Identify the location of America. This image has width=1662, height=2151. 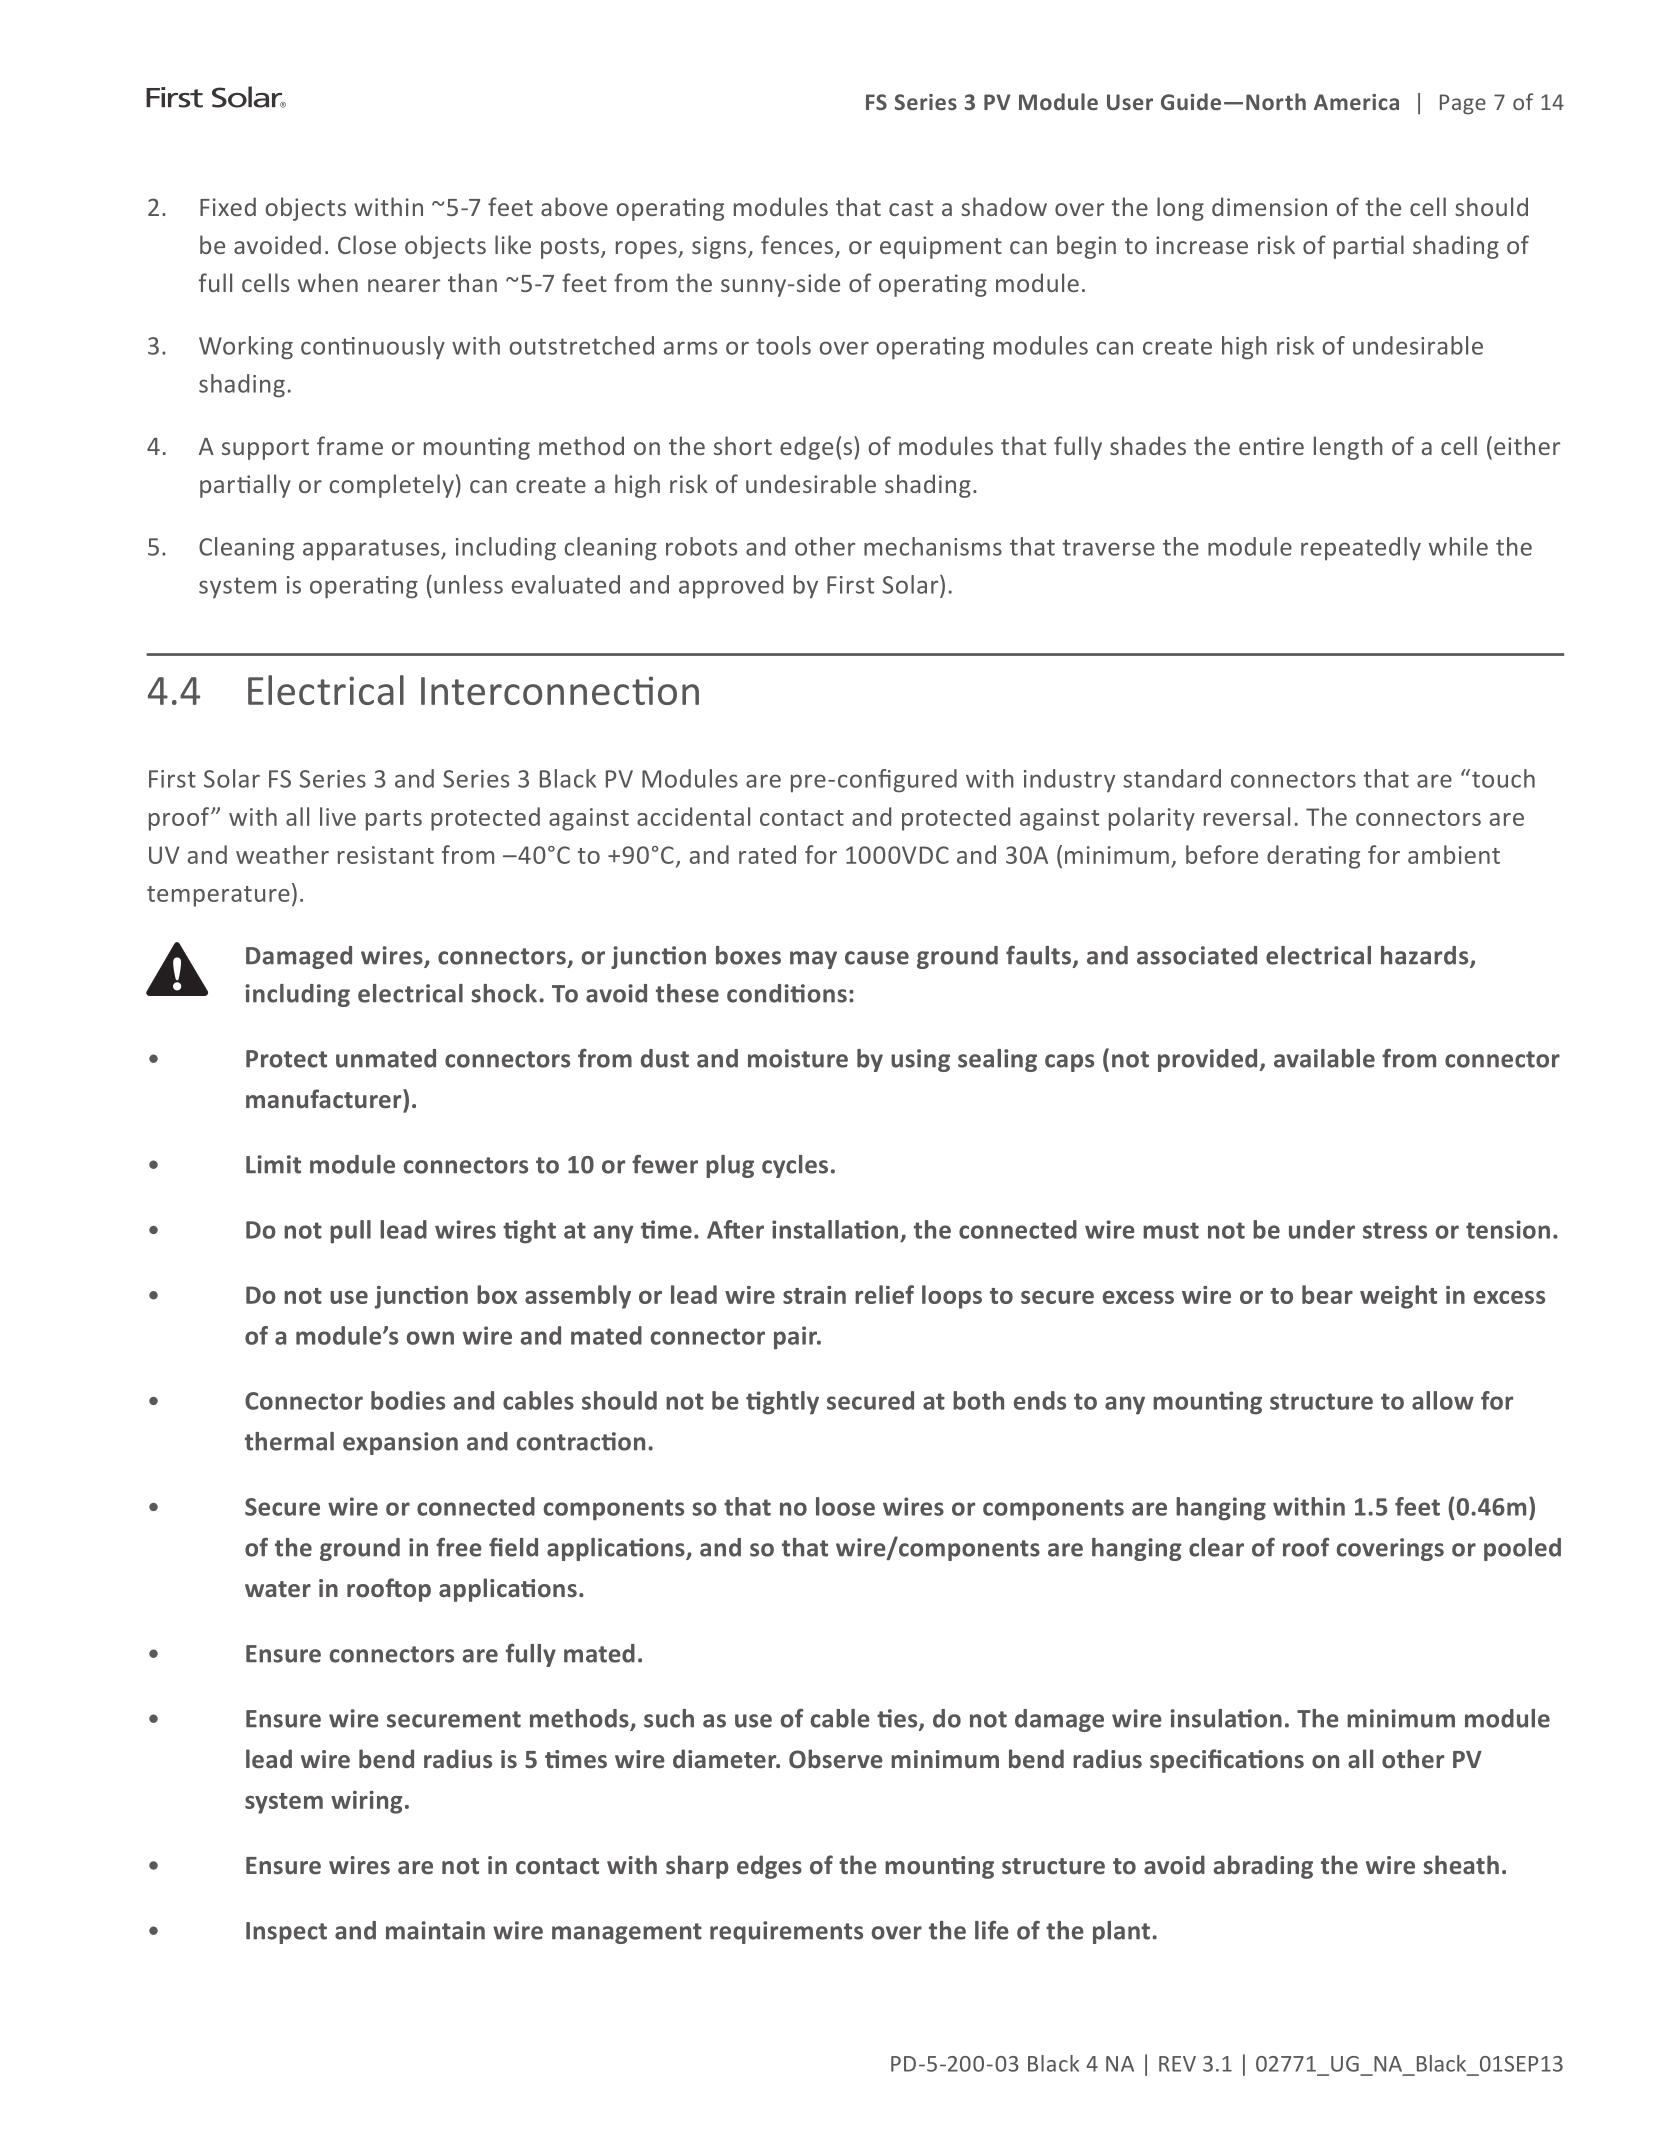
(1356, 102).
